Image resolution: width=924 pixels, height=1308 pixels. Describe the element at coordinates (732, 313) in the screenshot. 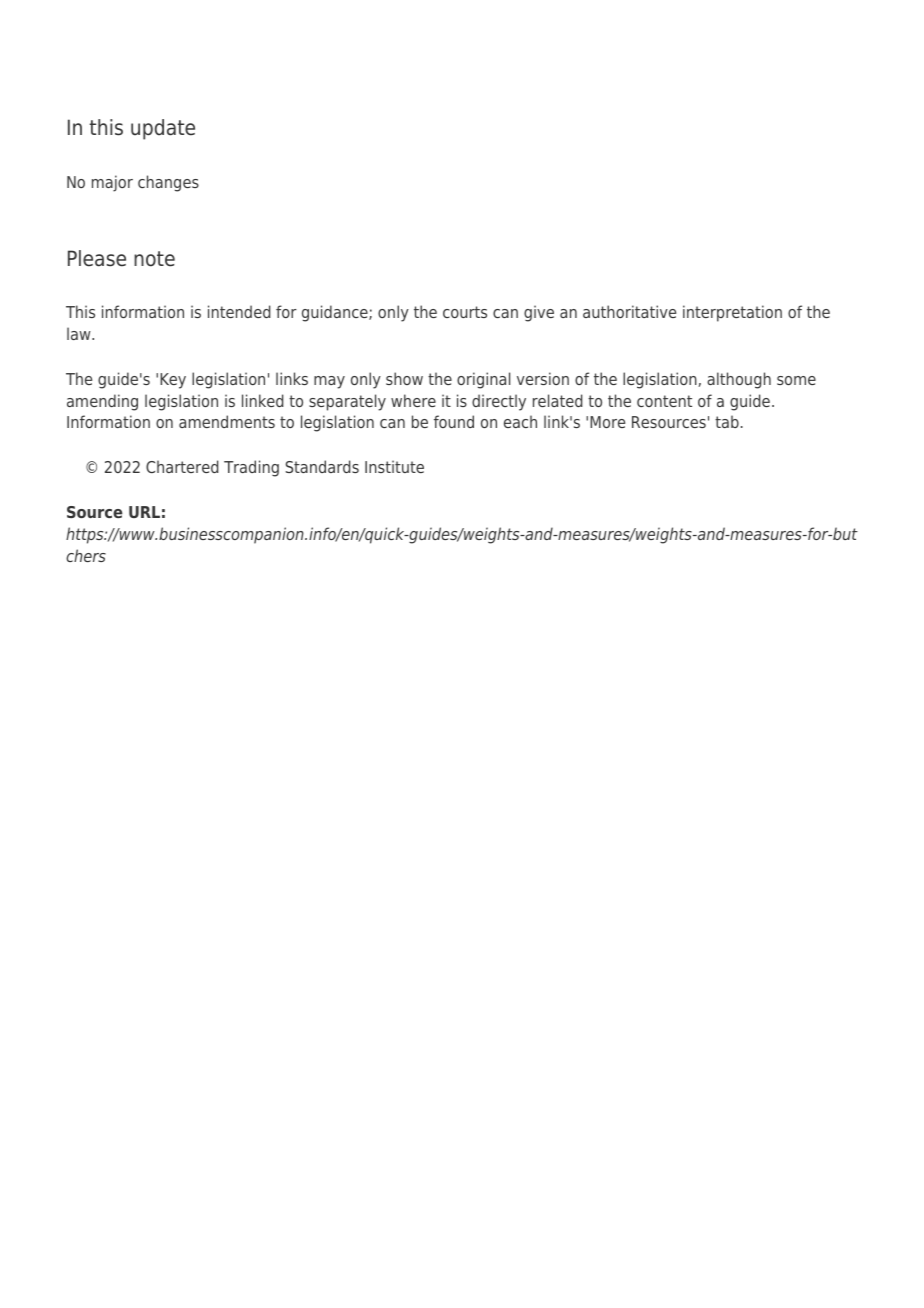

I see `interpretation` at that location.
